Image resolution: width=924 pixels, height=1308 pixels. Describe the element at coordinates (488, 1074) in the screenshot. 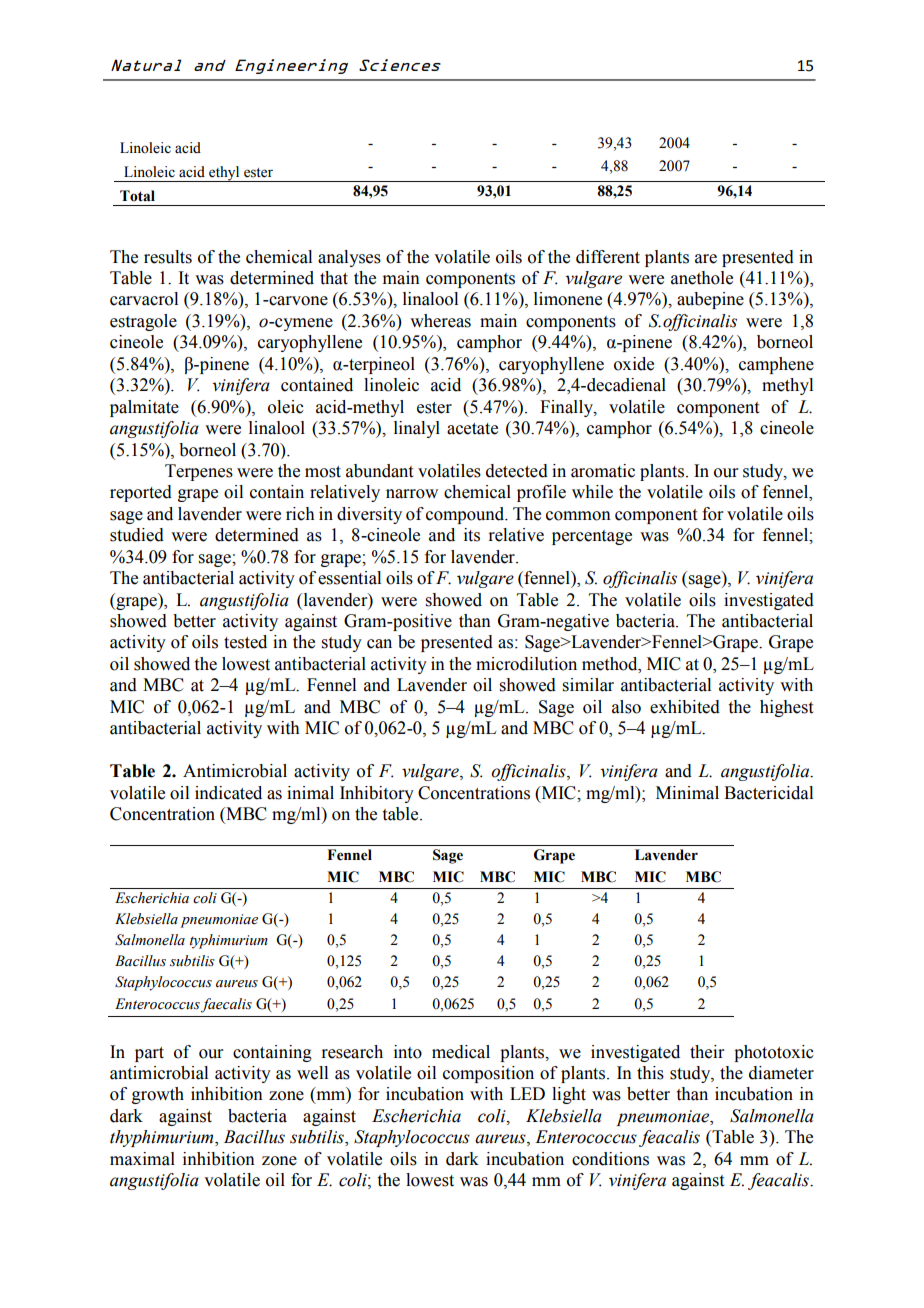

I see `composition` at that location.
